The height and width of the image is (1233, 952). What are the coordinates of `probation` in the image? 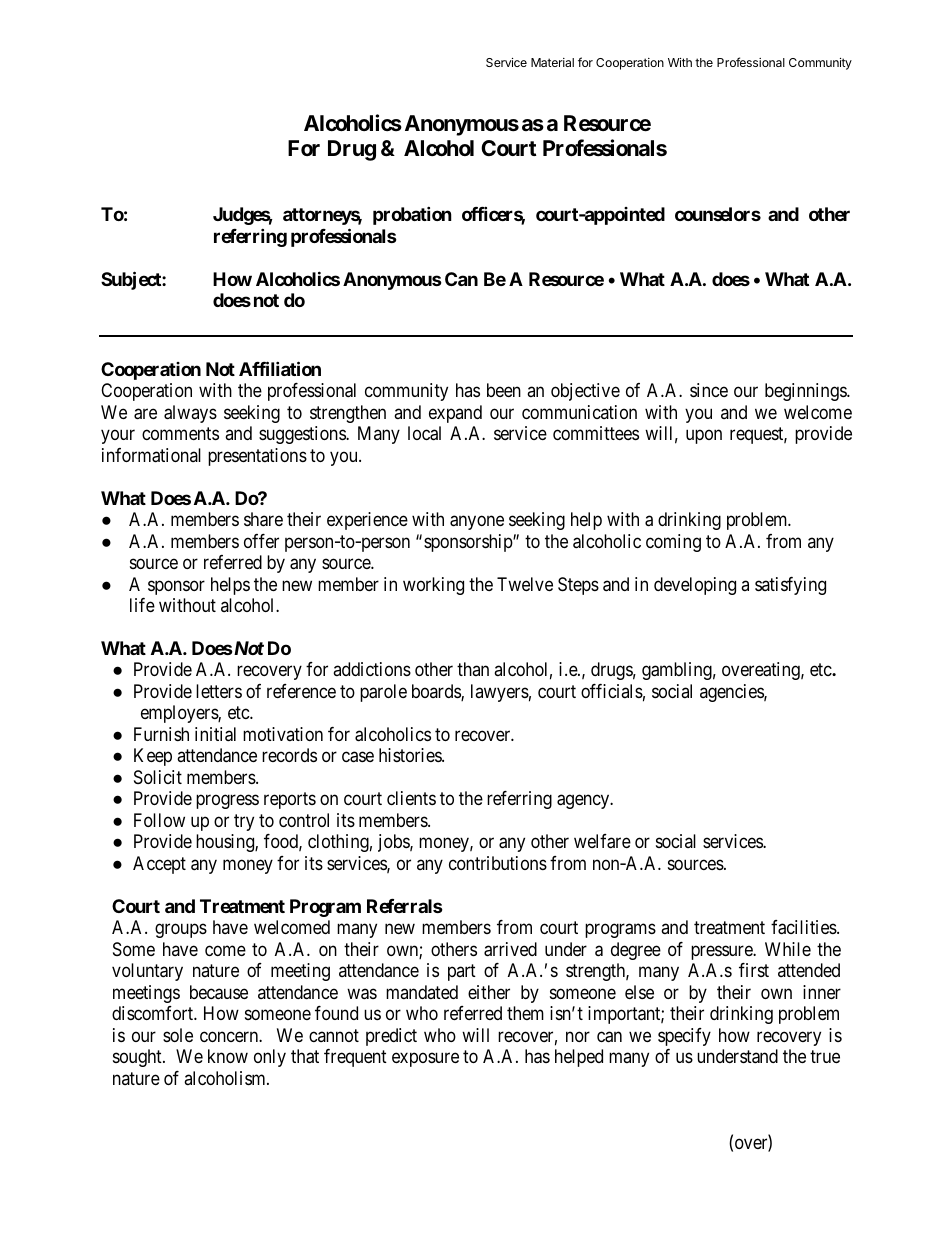 It's located at (412, 216).
